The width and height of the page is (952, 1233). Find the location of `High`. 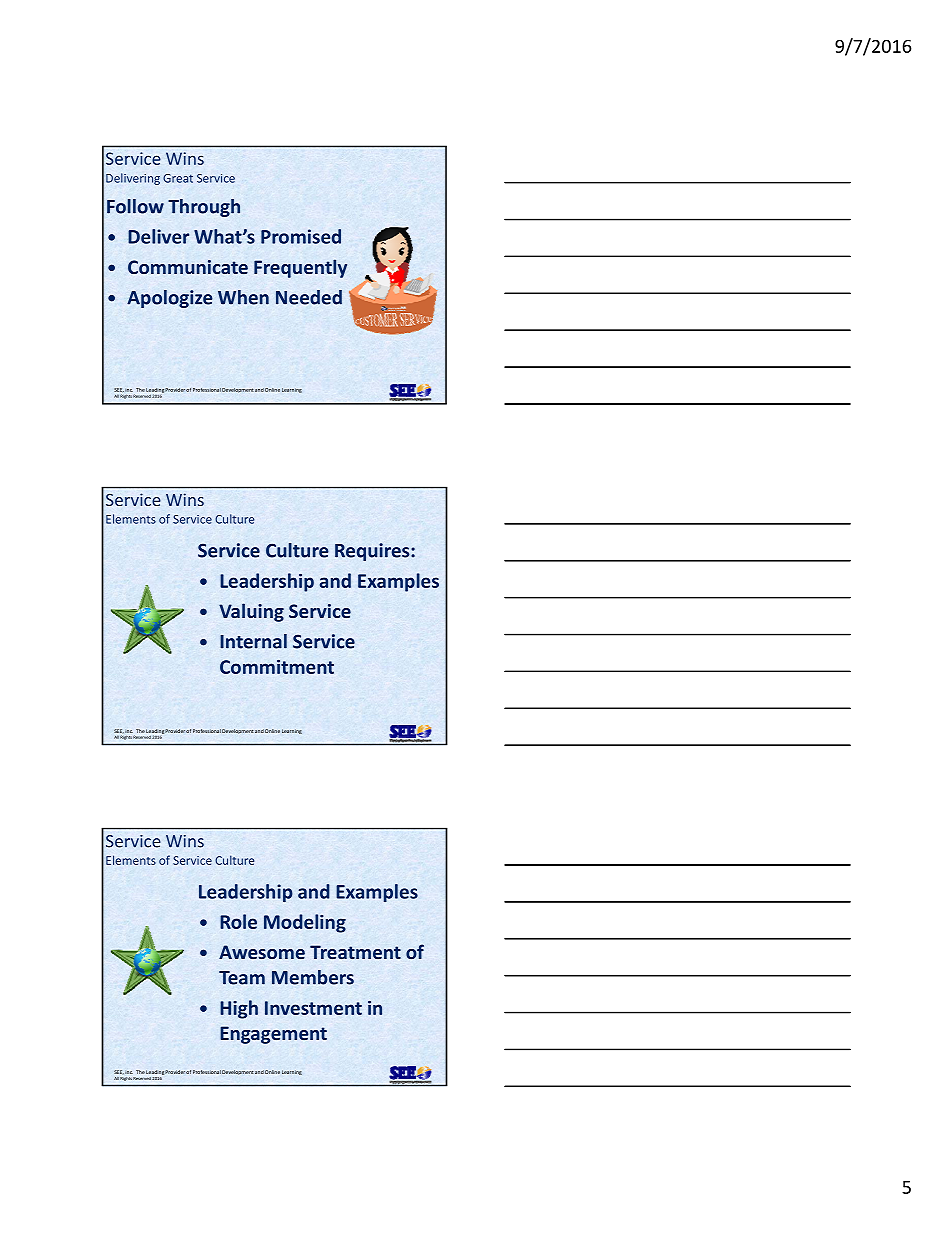

High is located at coordinates (239, 1009).
